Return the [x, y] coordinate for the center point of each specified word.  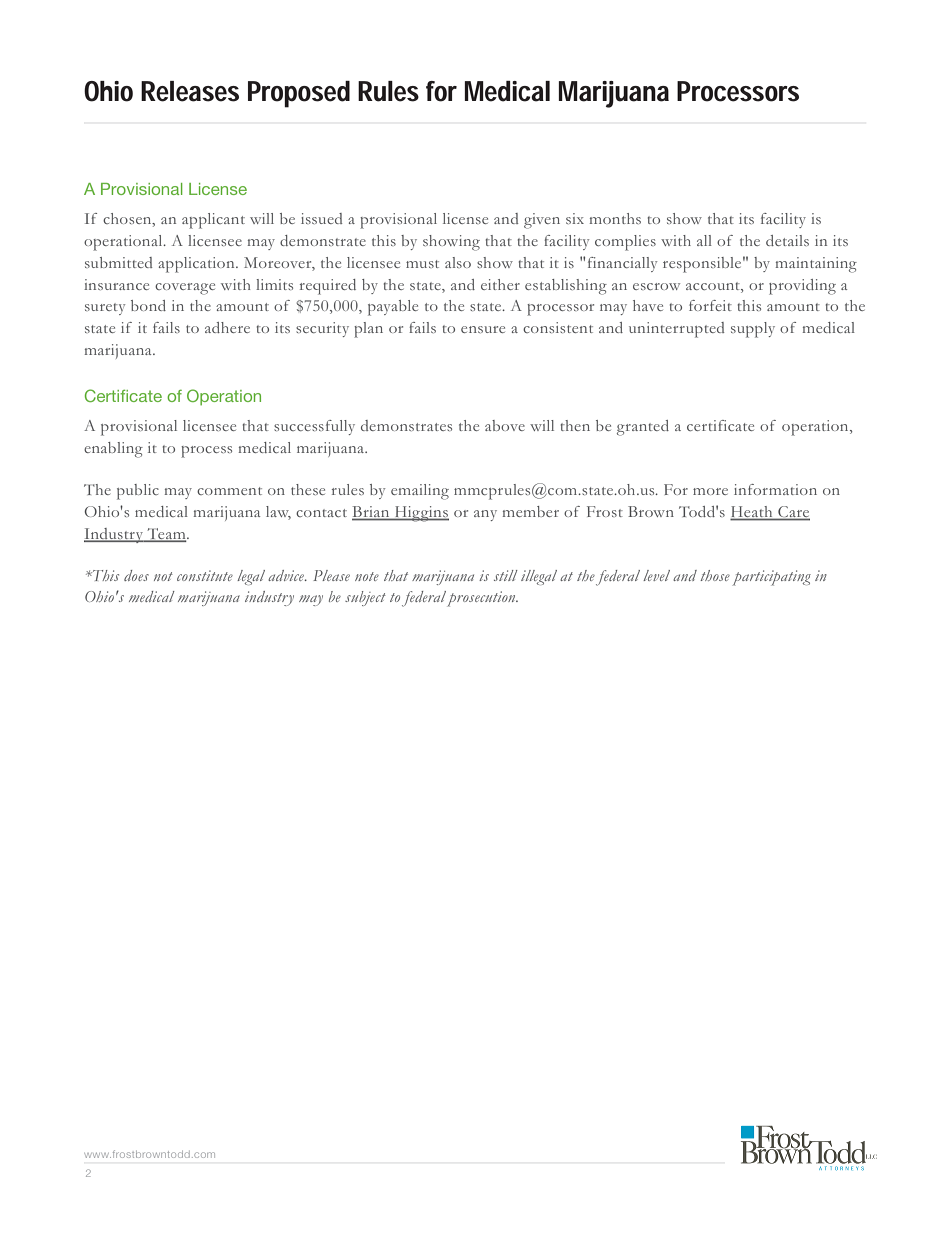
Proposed [299, 94]
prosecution [482, 599]
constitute [205, 575]
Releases [190, 91]
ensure [483, 329]
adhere [227, 327]
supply [753, 330]
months [615, 218]
